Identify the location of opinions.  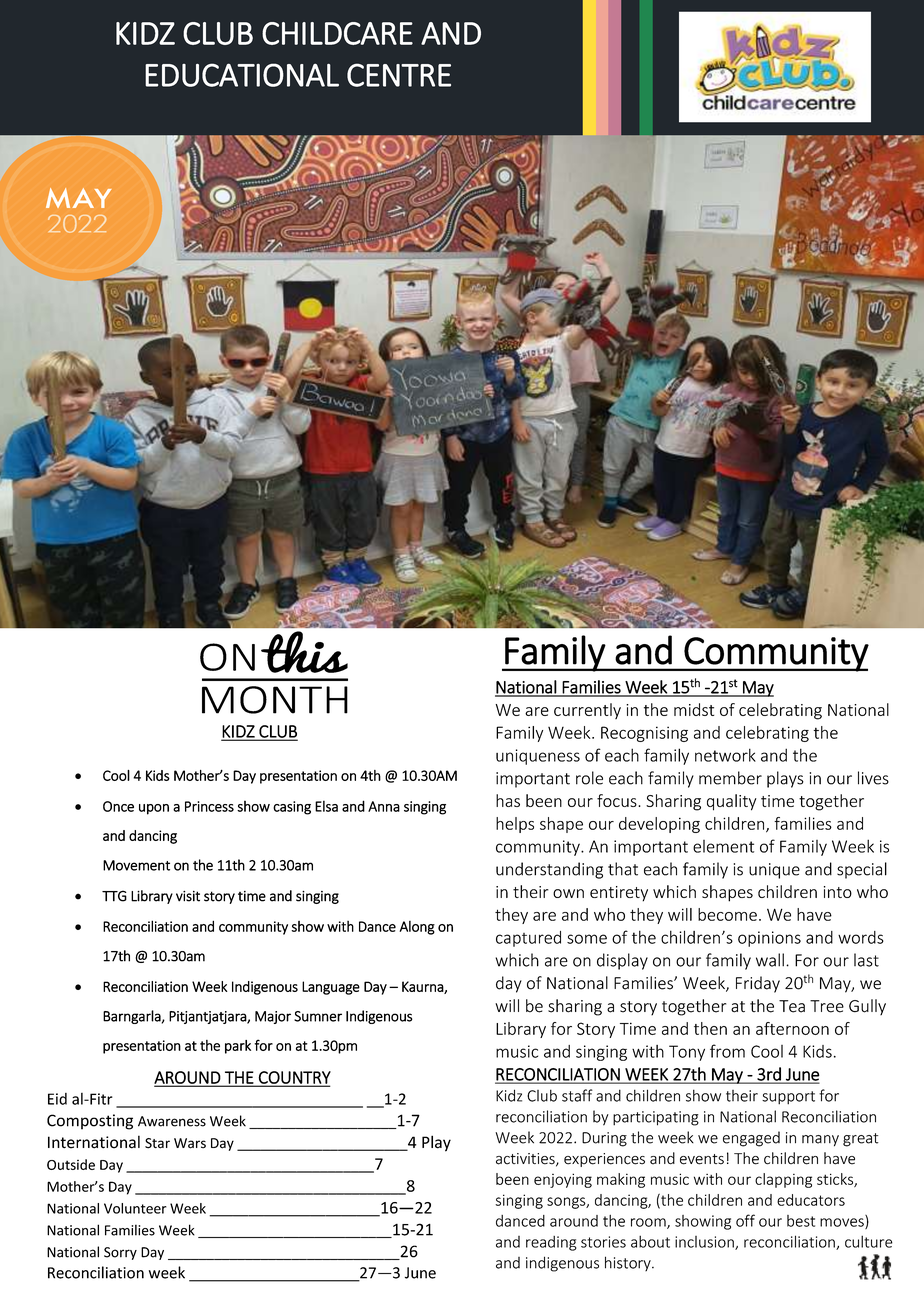
(769, 939).
